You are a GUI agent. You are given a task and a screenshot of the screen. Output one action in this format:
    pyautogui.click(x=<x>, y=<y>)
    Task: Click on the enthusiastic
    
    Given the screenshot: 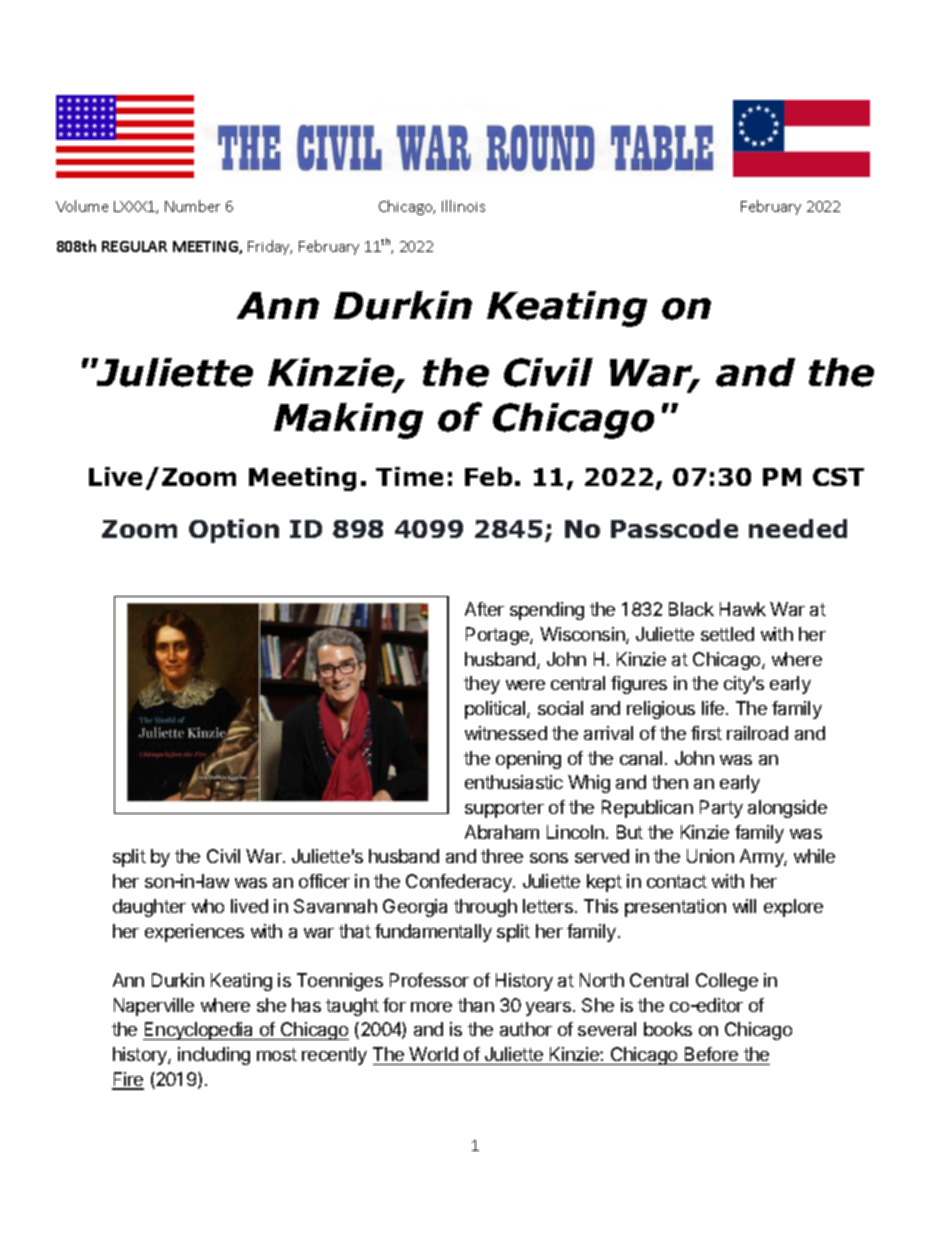 What is the action you would take?
    pyautogui.click(x=514, y=782)
